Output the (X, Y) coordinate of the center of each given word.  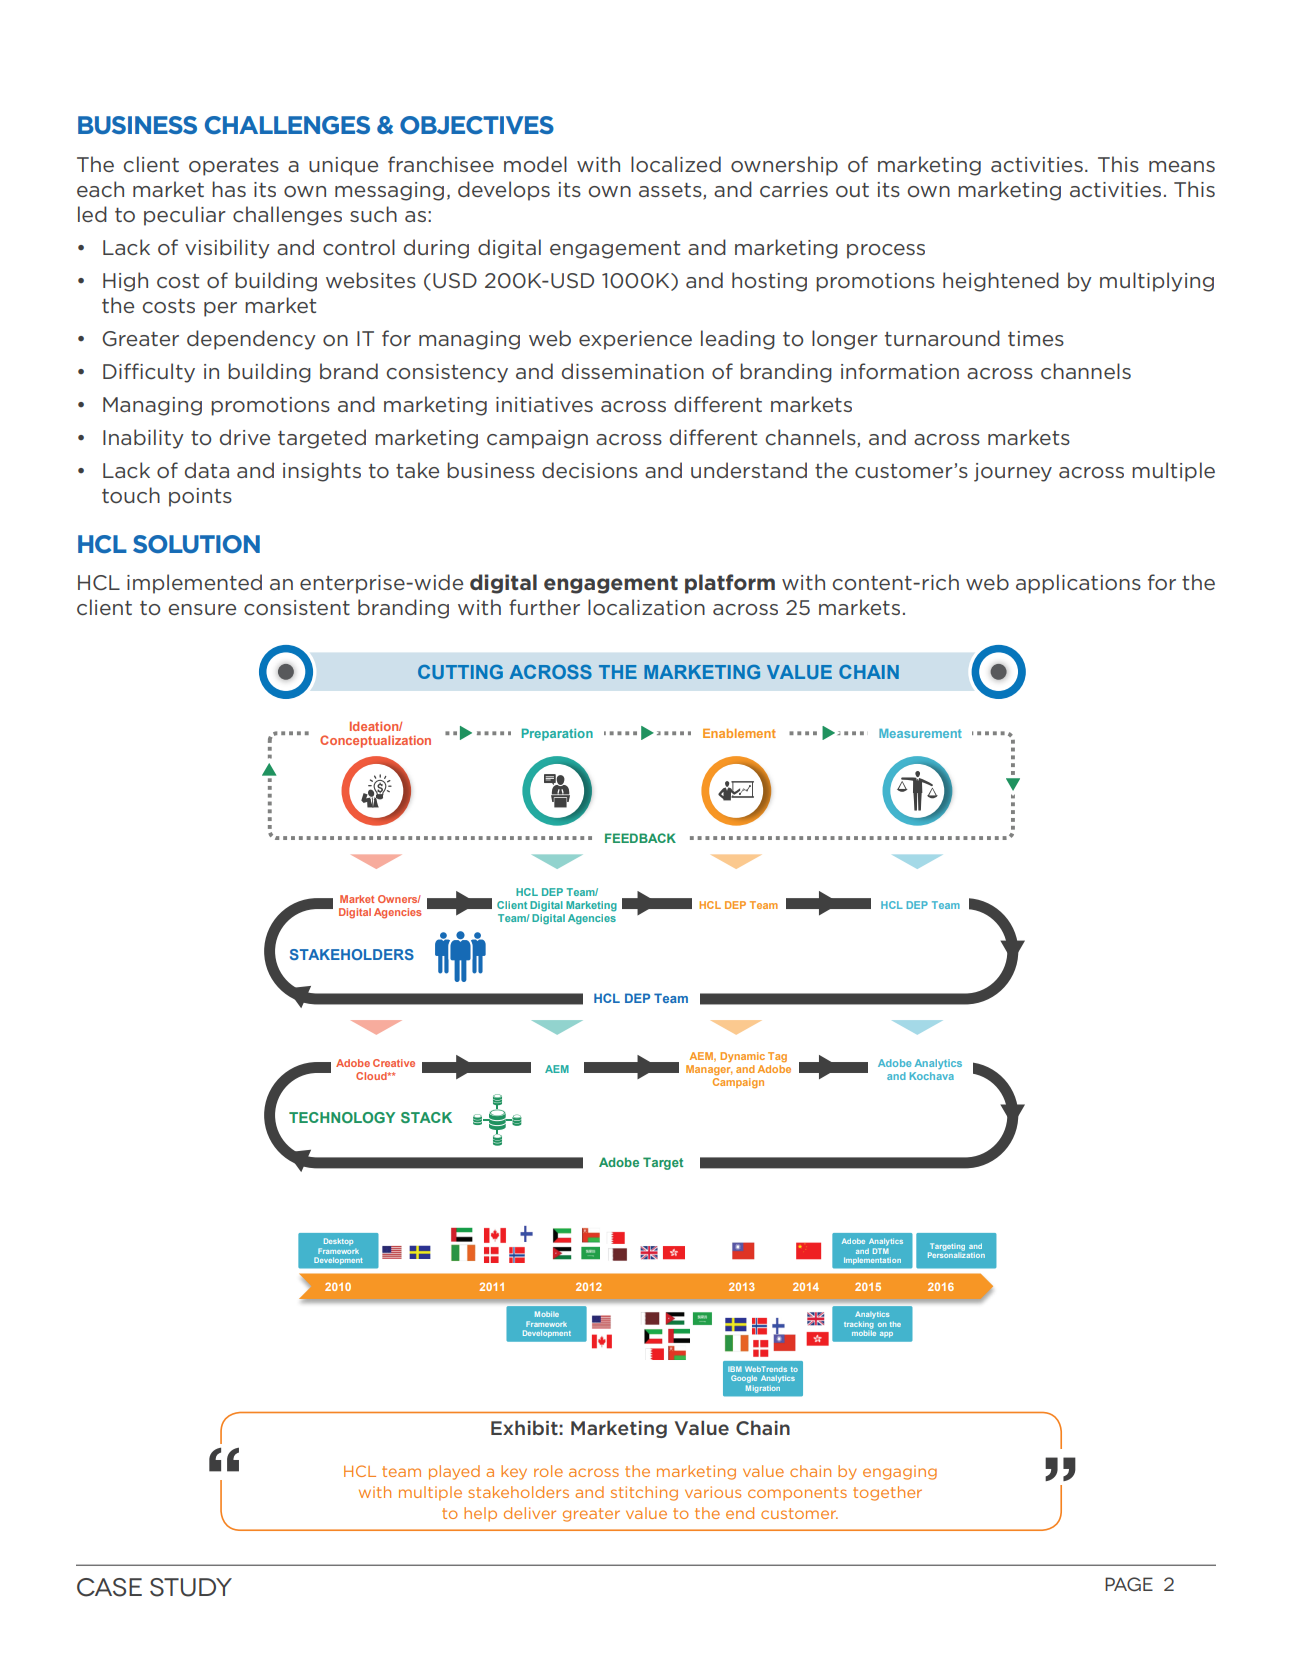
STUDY (191, 1587)
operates (234, 167)
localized (676, 164)
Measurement (920, 733)
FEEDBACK (640, 838)
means (1182, 166)
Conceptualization (375, 741)
